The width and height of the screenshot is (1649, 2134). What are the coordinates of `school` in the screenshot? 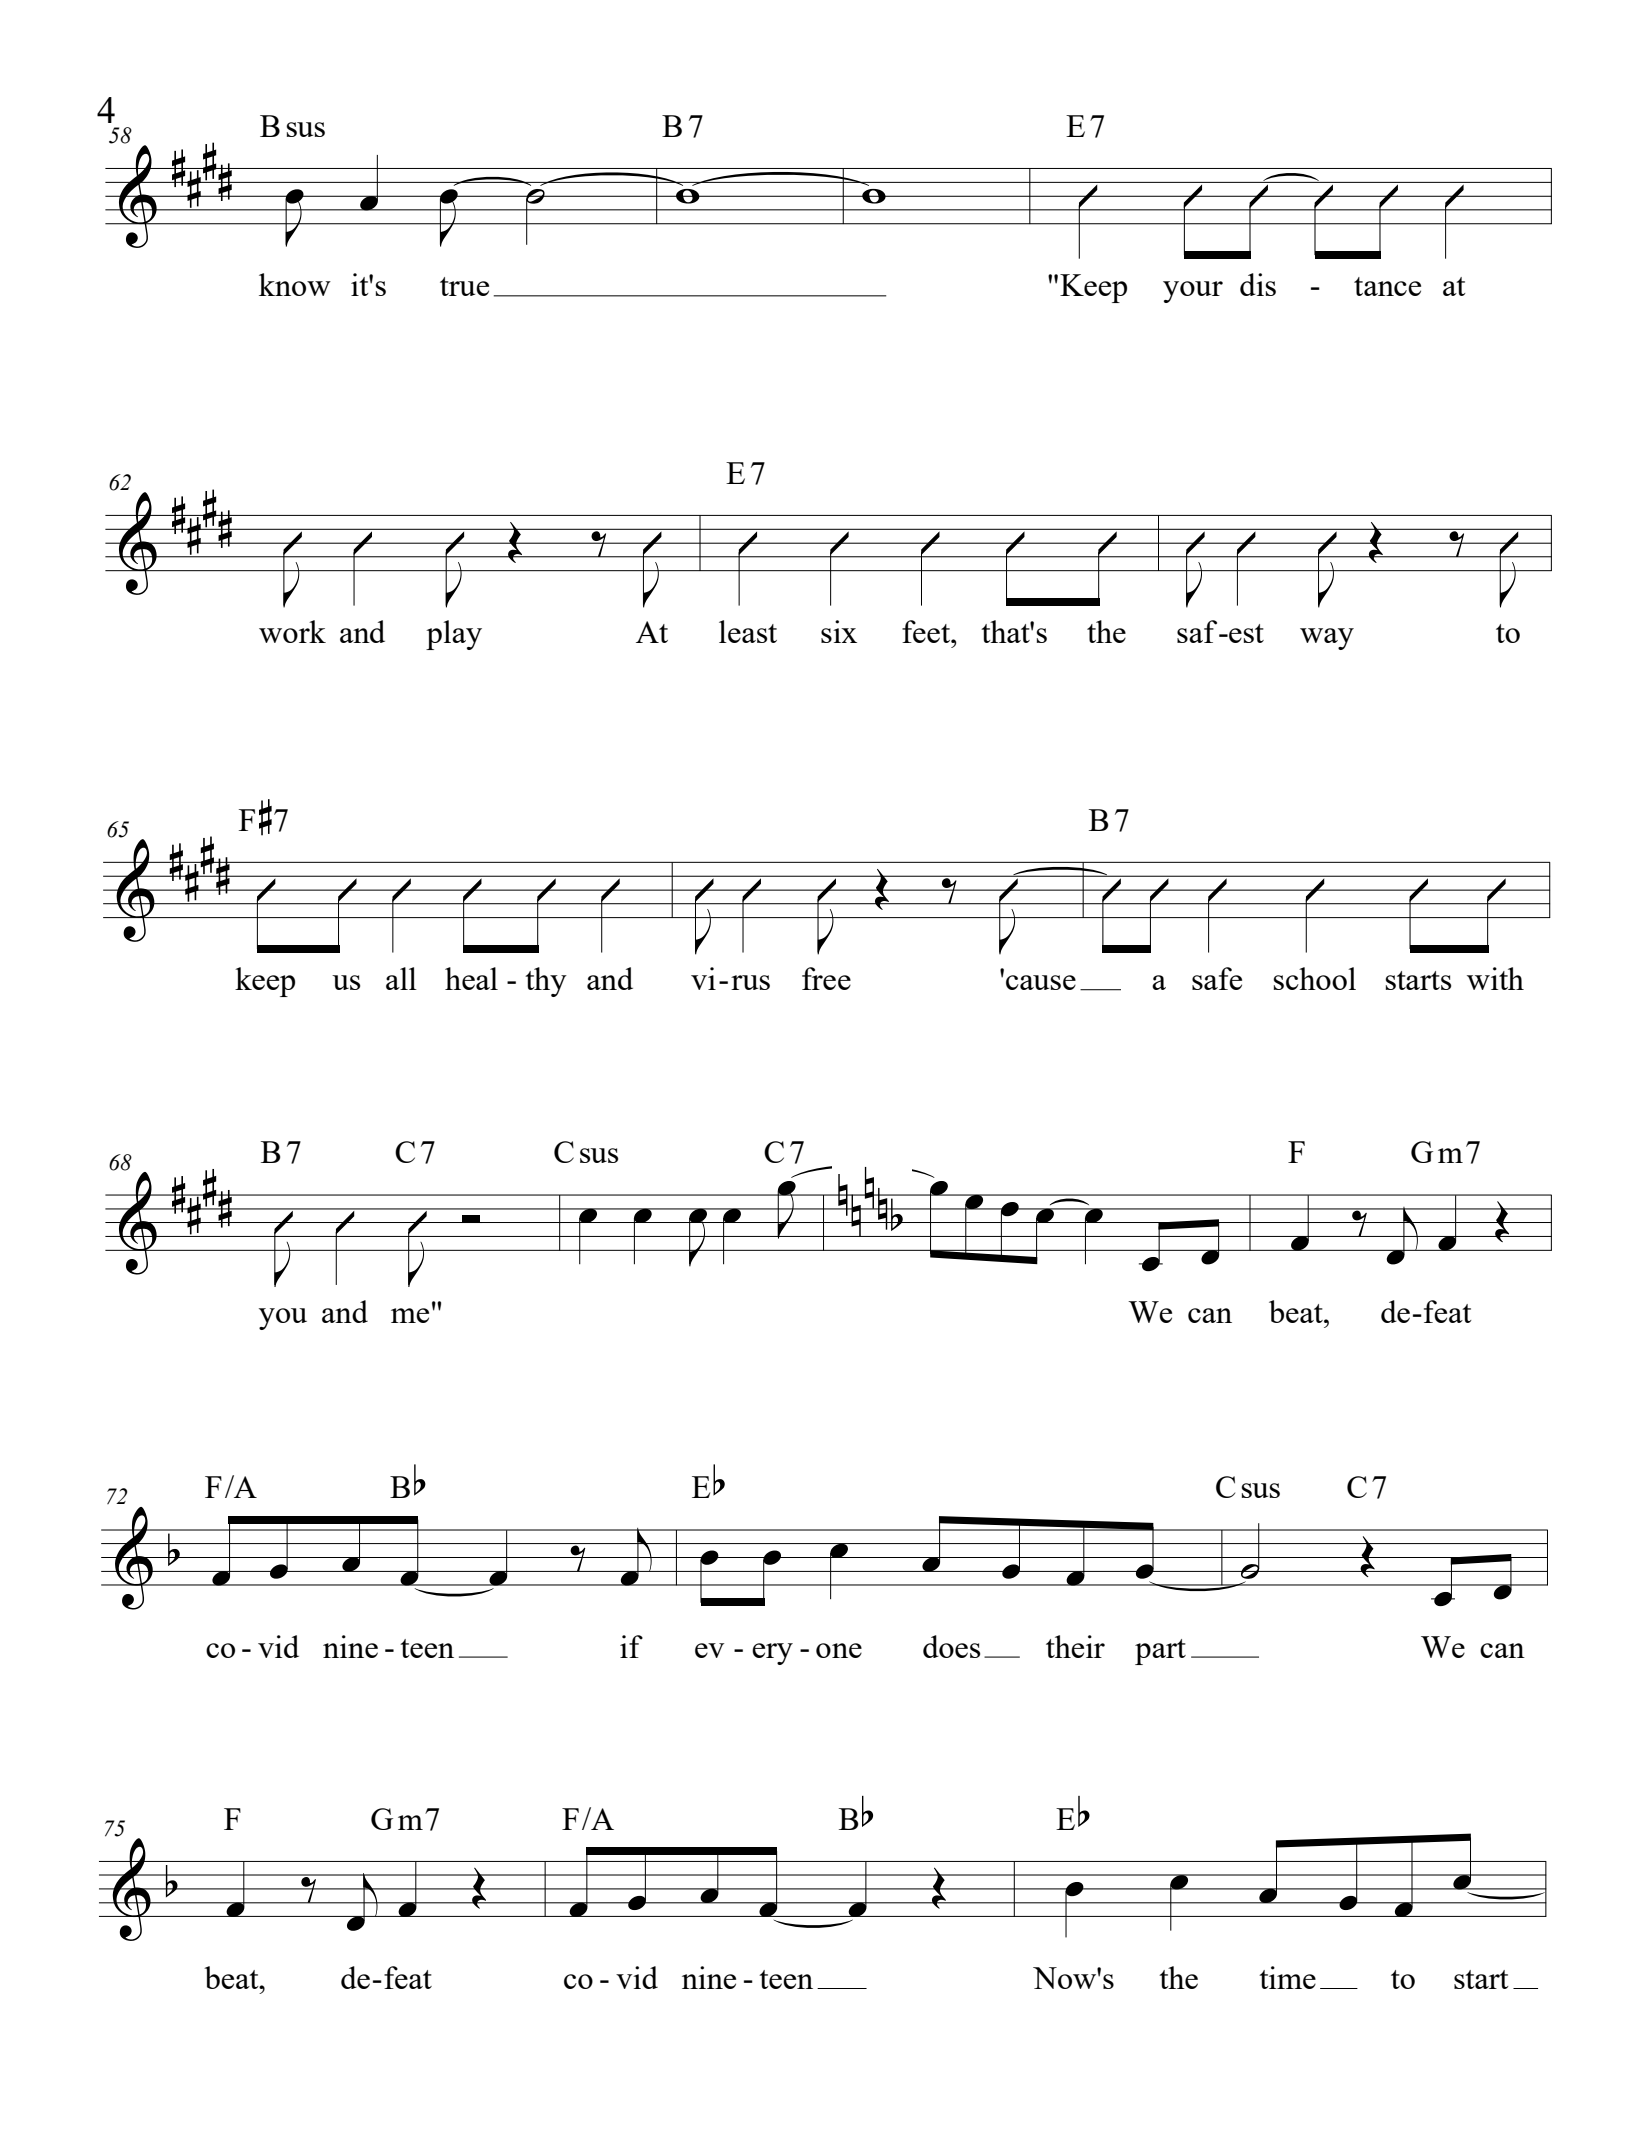 It's located at (1314, 978).
